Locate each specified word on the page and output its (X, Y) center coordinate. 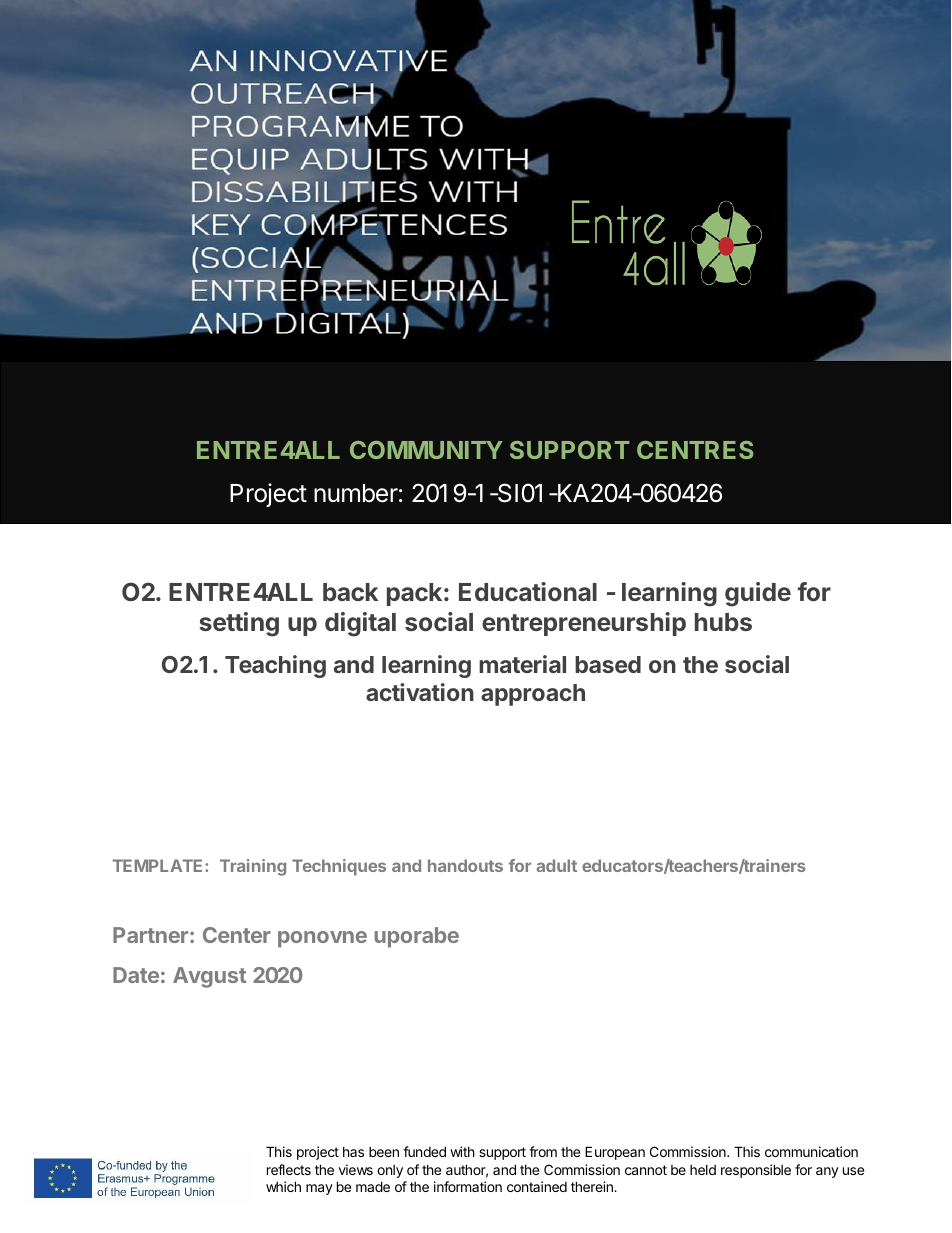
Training (253, 867)
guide (758, 594)
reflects (289, 1169)
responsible (756, 1171)
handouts (465, 865)
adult (556, 865)
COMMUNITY (426, 450)
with (462, 1151)
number (356, 493)
